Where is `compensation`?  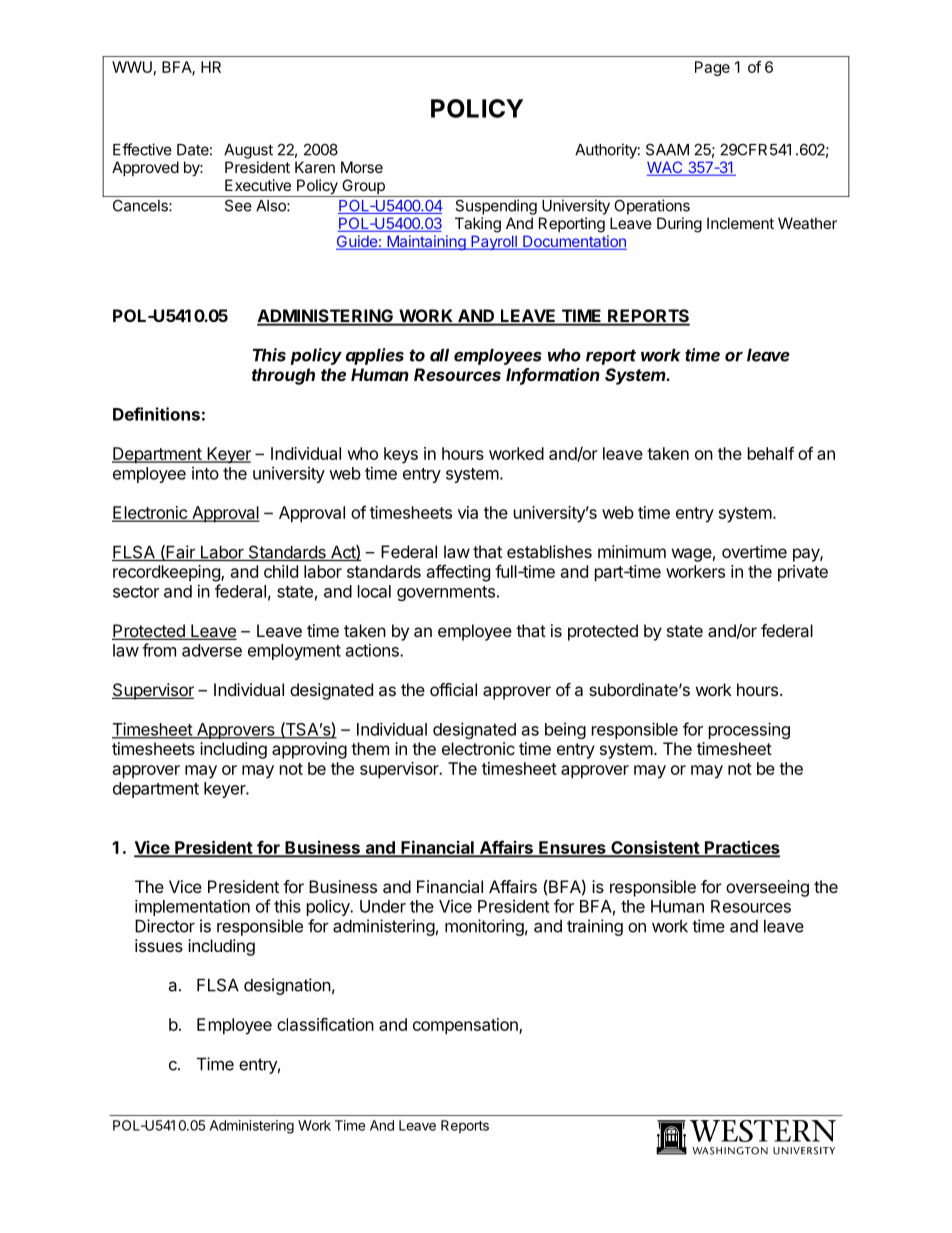 compensation is located at coordinates (466, 1026).
